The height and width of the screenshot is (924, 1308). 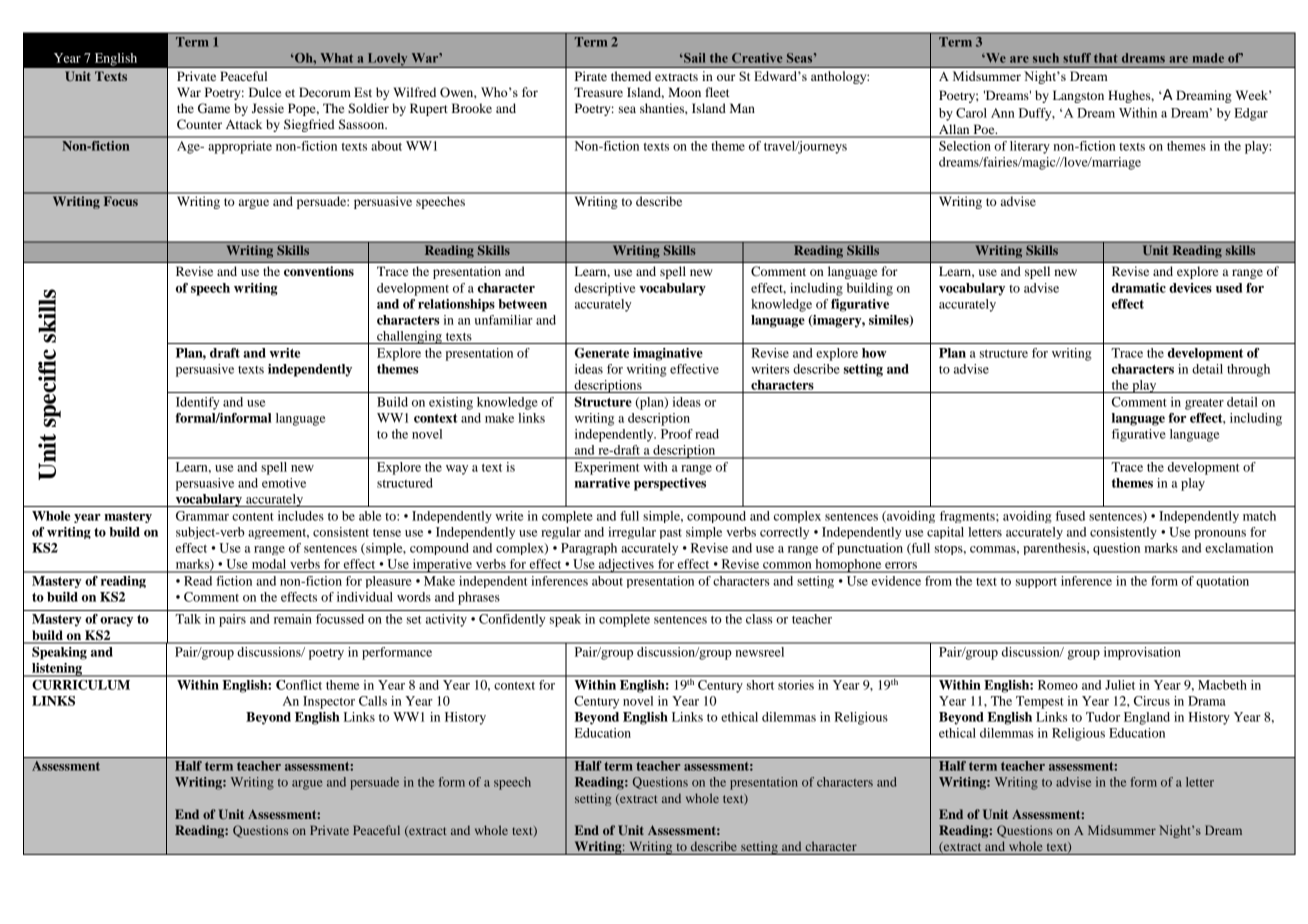 I want to click on that, so click(x=1106, y=58).
